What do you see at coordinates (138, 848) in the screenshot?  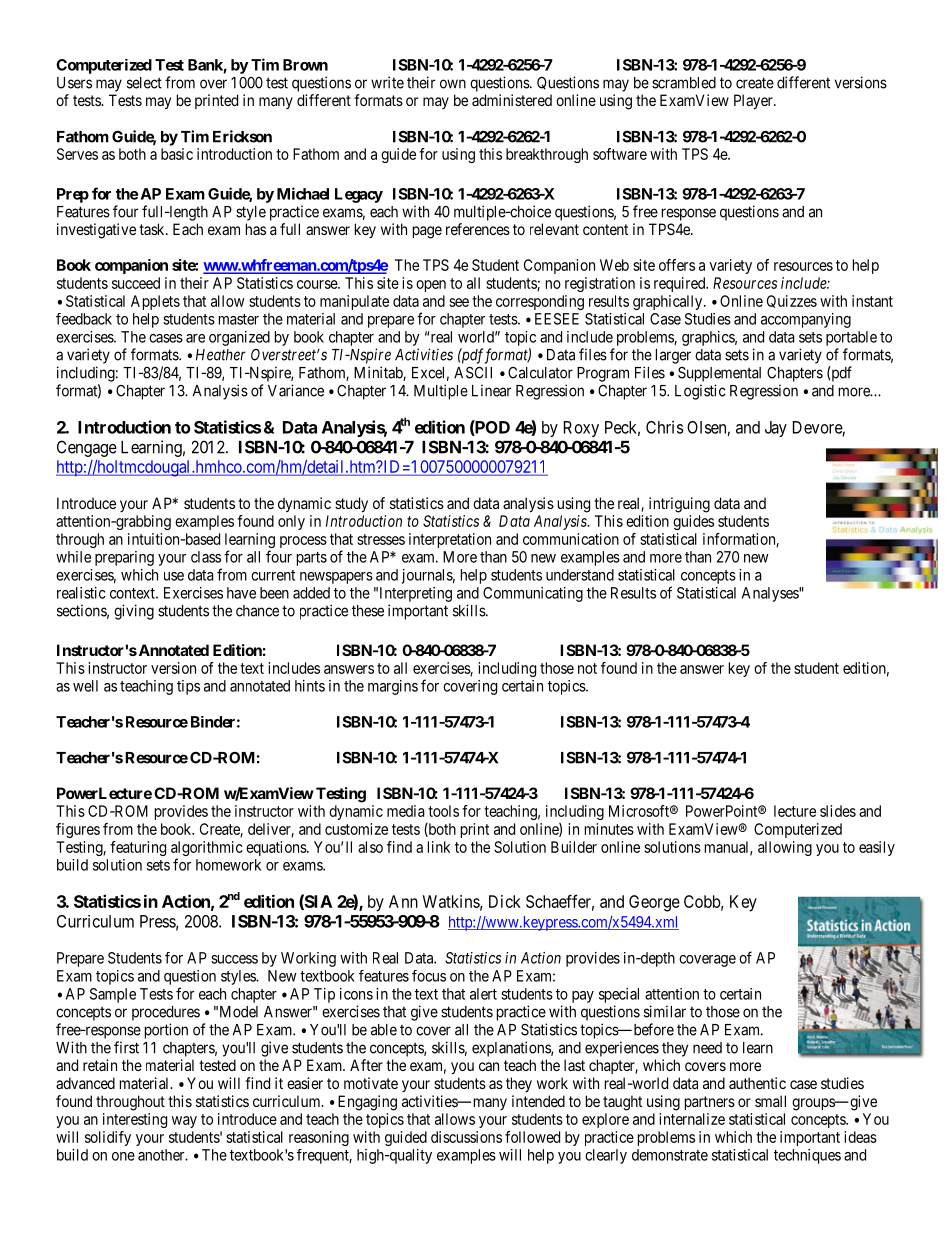 I see `featuring` at bounding box center [138, 848].
